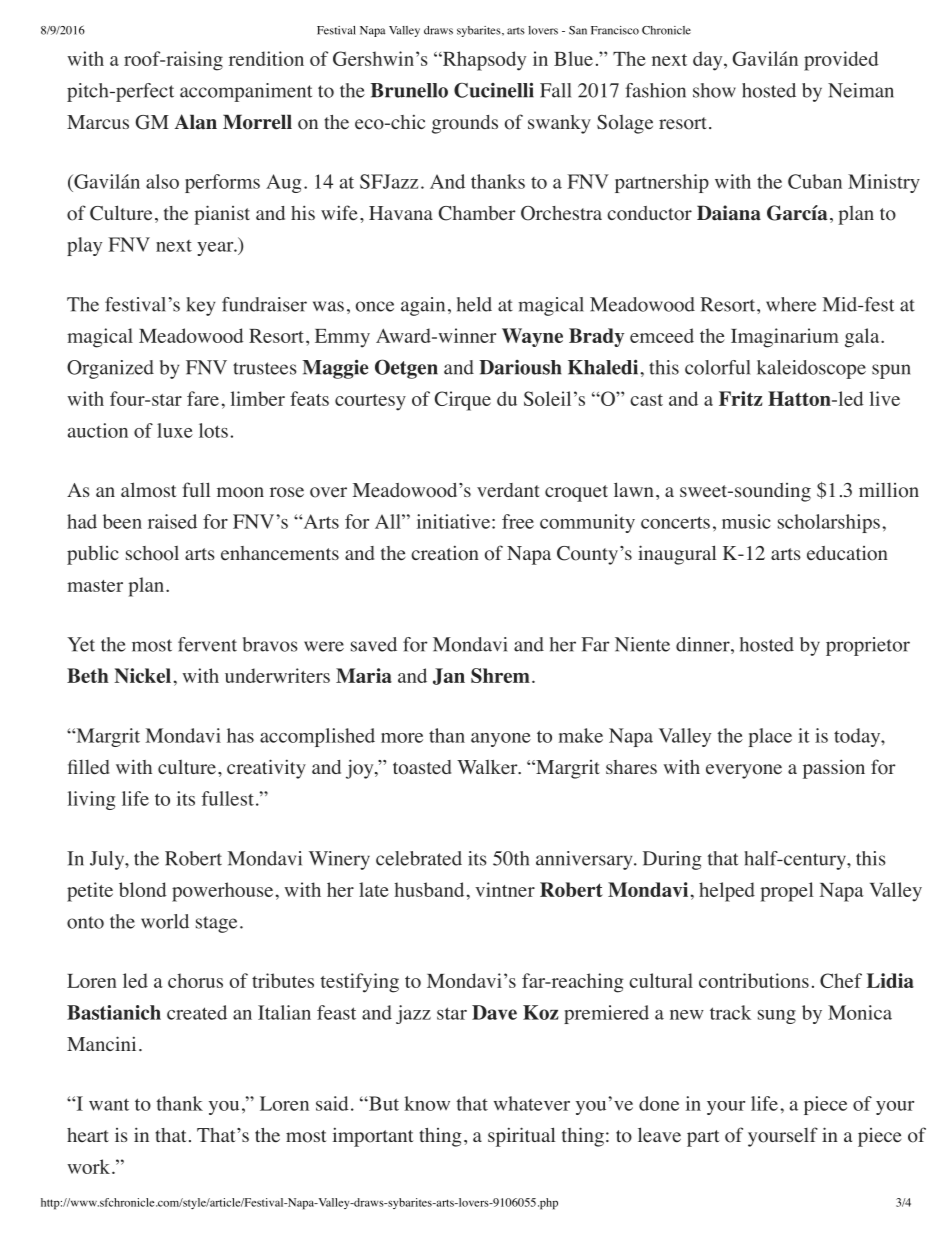  Describe the element at coordinates (659, 1135) in the image. I see `leave` at that location.
